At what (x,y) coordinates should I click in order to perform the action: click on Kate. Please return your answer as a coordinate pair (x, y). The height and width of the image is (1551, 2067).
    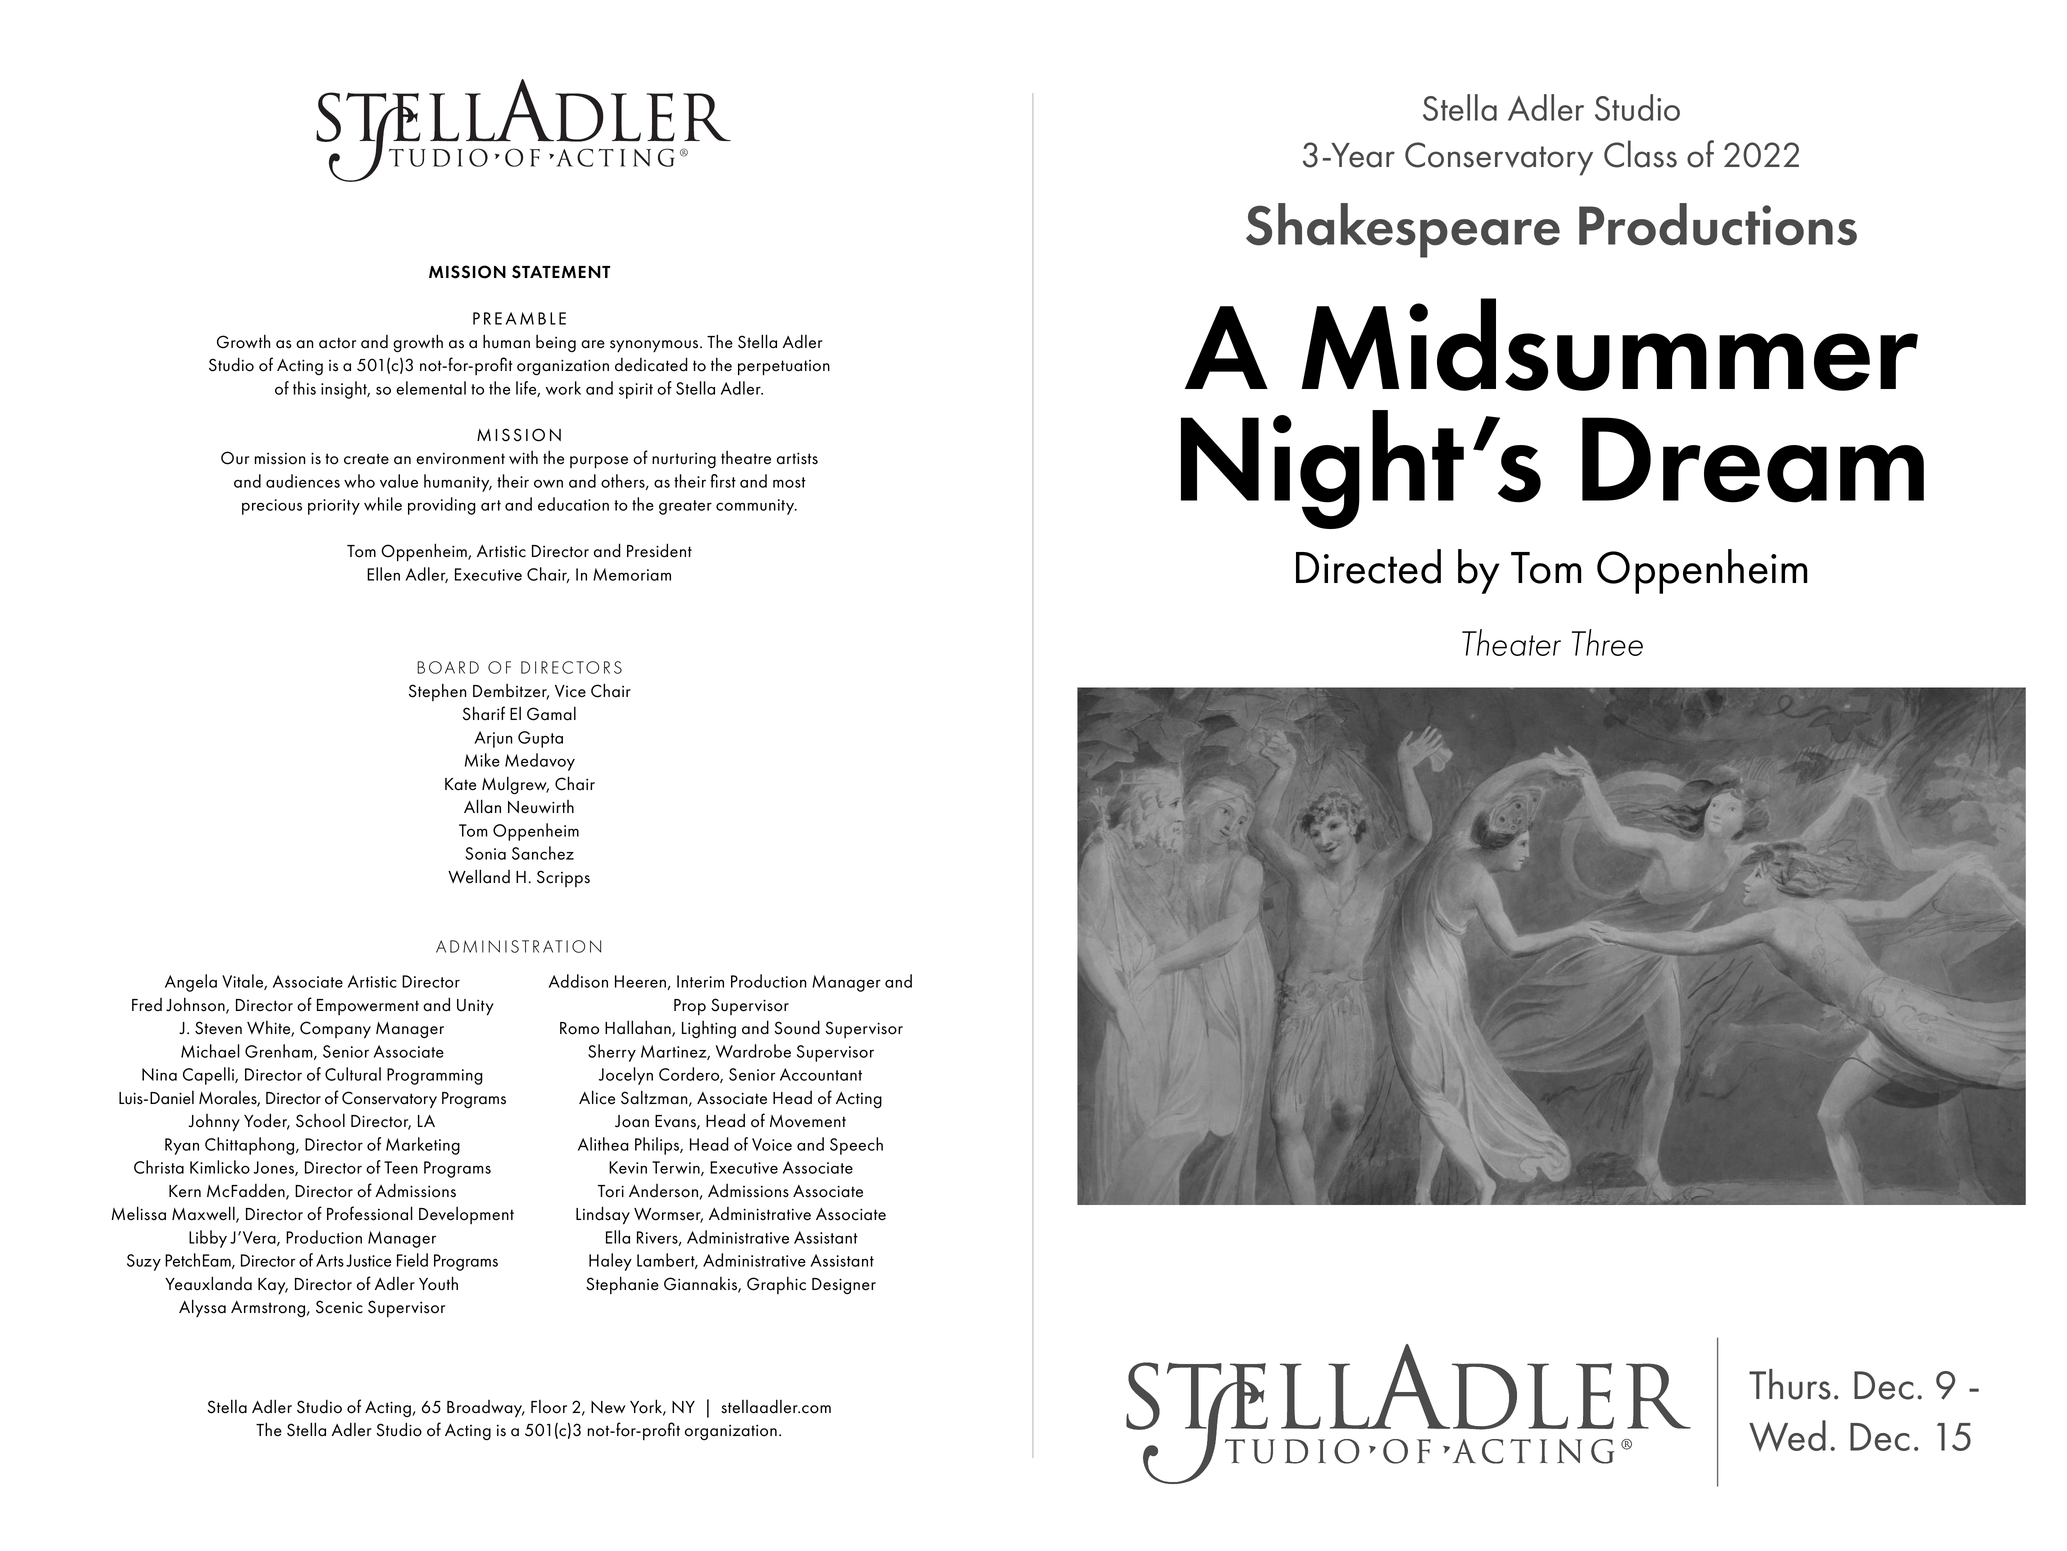
    Looking at the image, I should click on (460, 784).
